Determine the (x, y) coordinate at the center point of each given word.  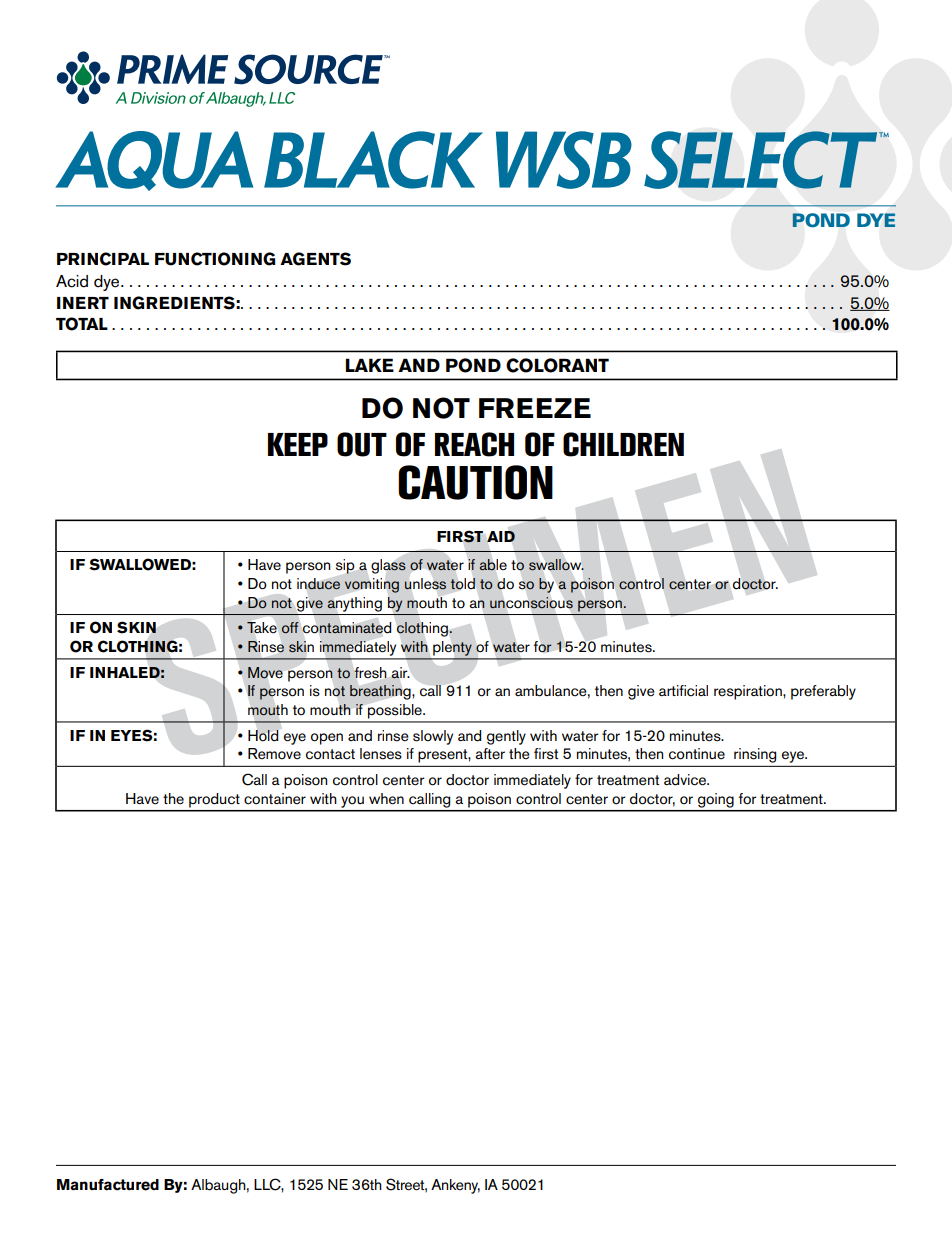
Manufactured (108, 1185)
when (386, 799)
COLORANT (557, 365)
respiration (749, 692)
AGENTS (315, 259)
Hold (263, 736)
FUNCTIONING (215, 259)
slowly (433, 737)
